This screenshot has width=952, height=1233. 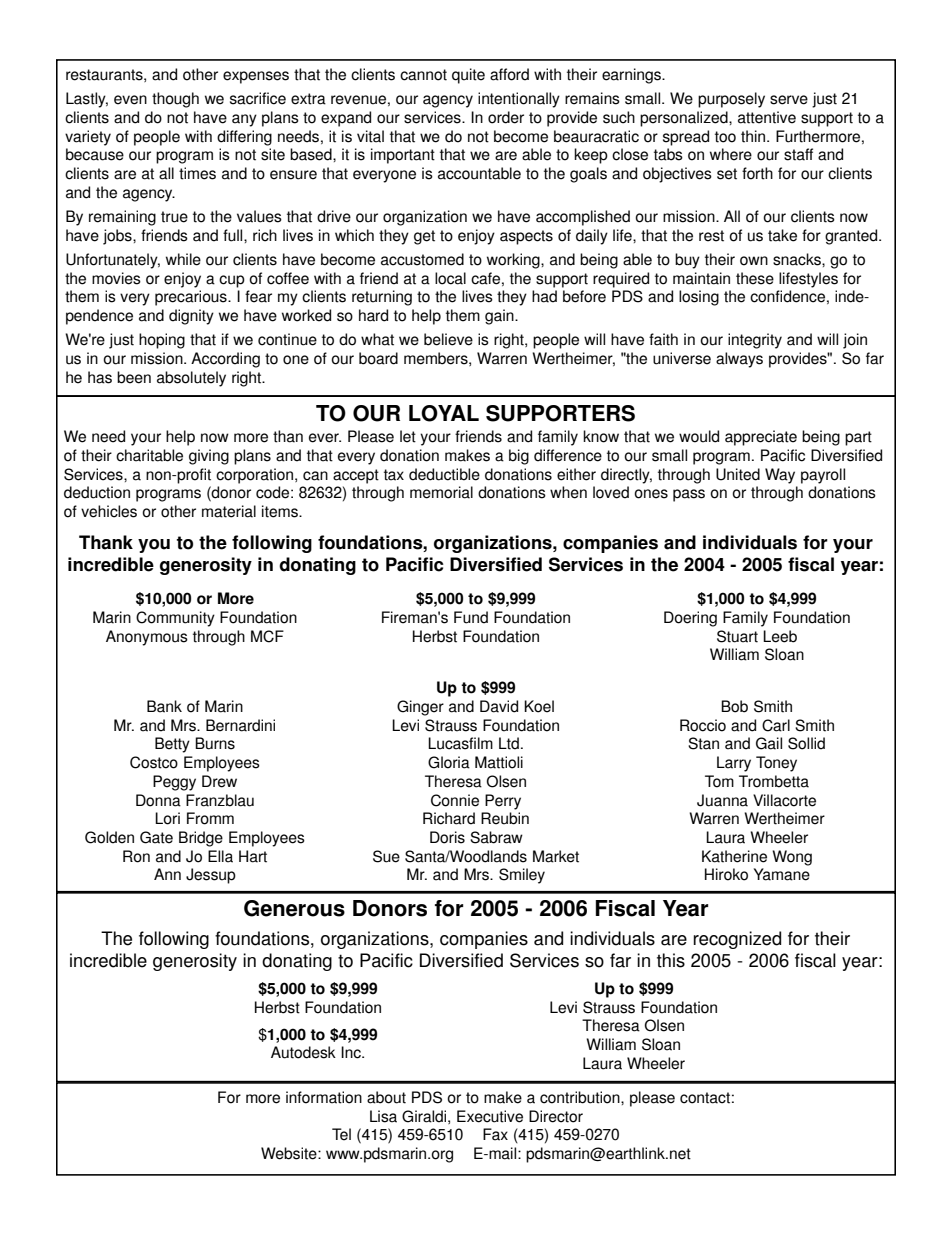 What do you see at coordinates (444, 413) in the screenshot?
I see `LOYAL` at bounding box center [444, 413].
